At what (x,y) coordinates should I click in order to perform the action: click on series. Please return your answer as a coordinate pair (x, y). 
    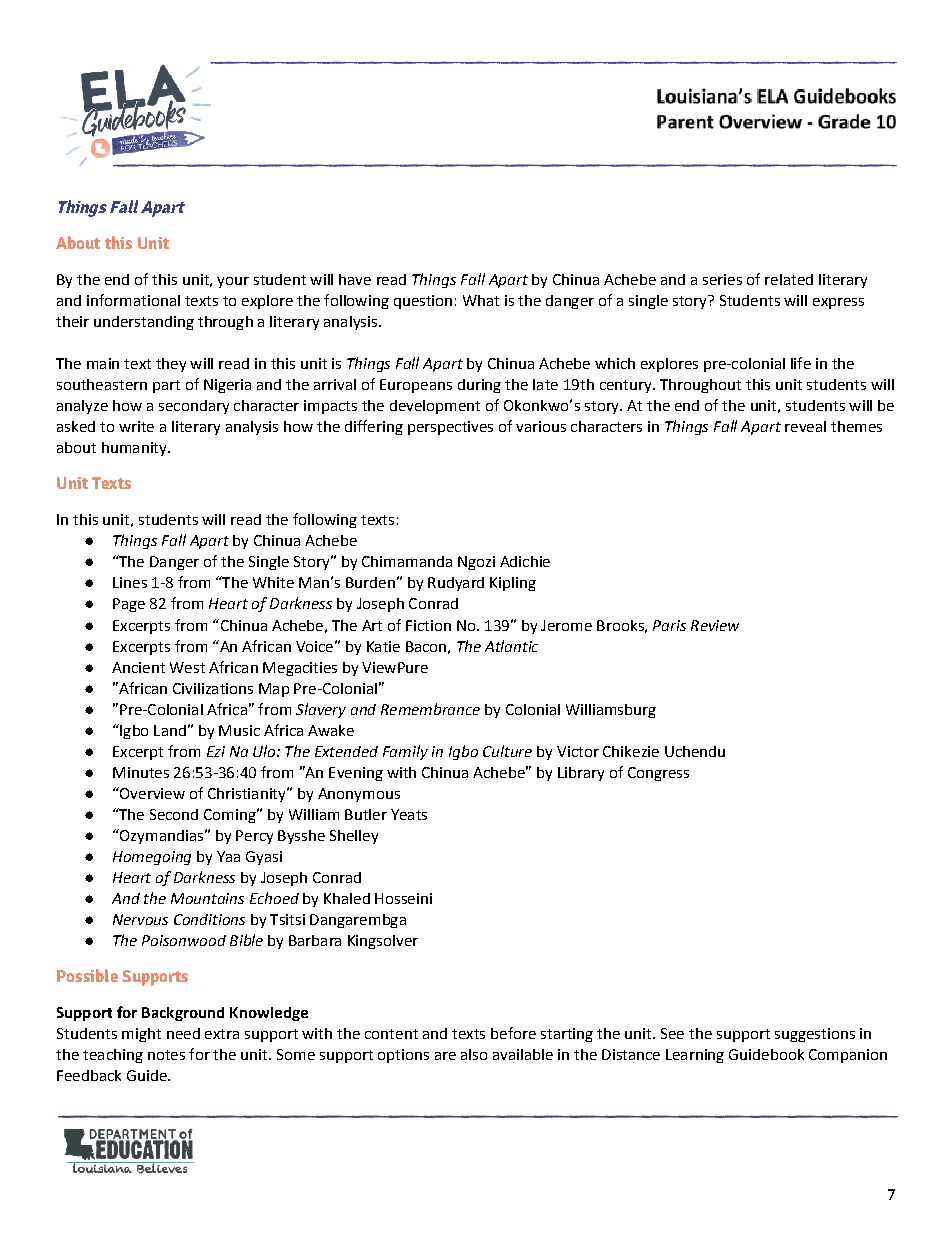
    Looking at the image, I should click on (722, 279).
